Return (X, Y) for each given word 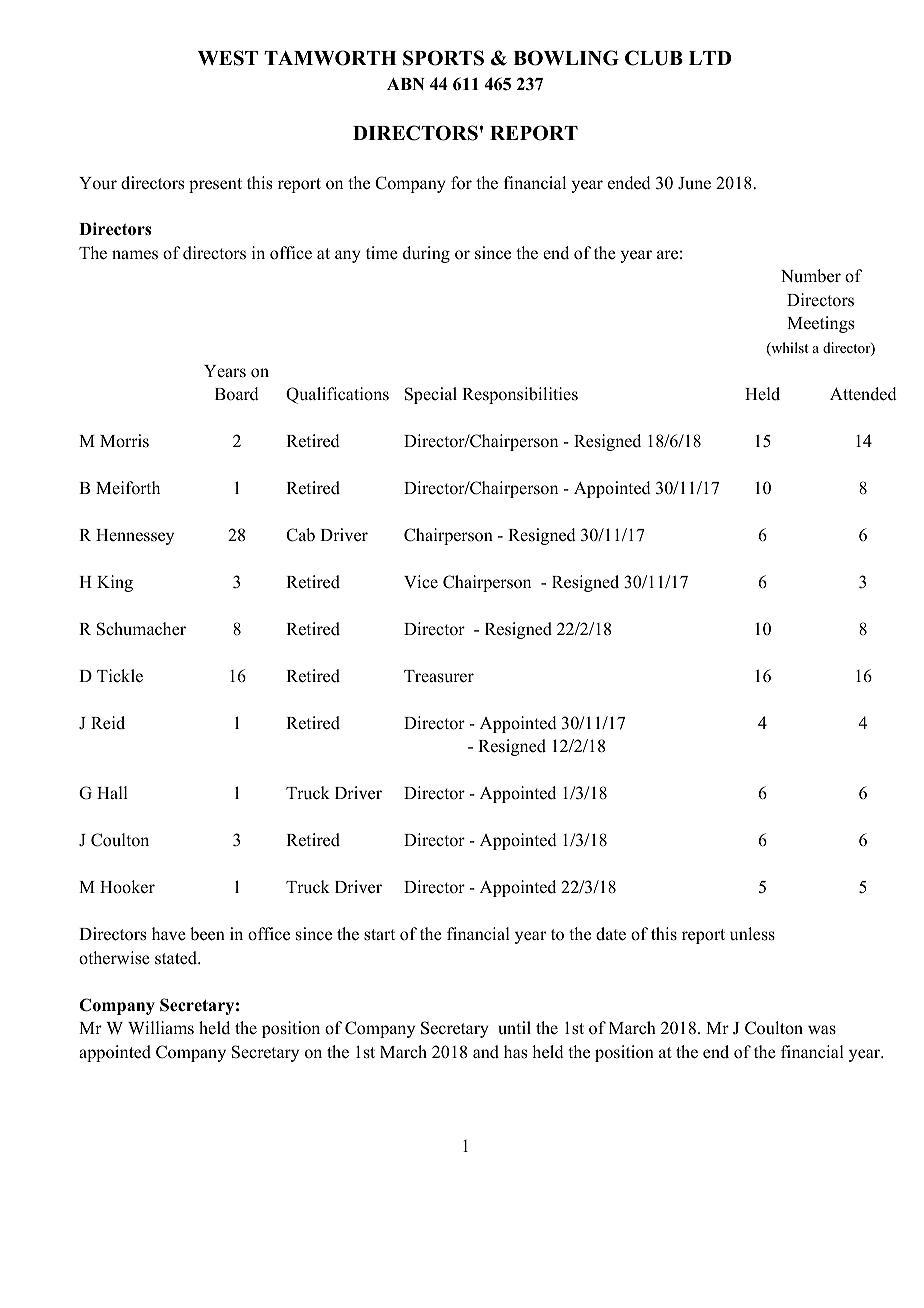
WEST (228, 58)
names (135, 255)
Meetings (820, 324)
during (426, 254)
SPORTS (443, 58)
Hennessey (135, 537)
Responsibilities (520, 395)
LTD (710, 58)
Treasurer (439, 676)
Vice (421, 581)
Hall (112, 792)
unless (752, 934)
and (486, 1052)
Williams (161, 1028)
